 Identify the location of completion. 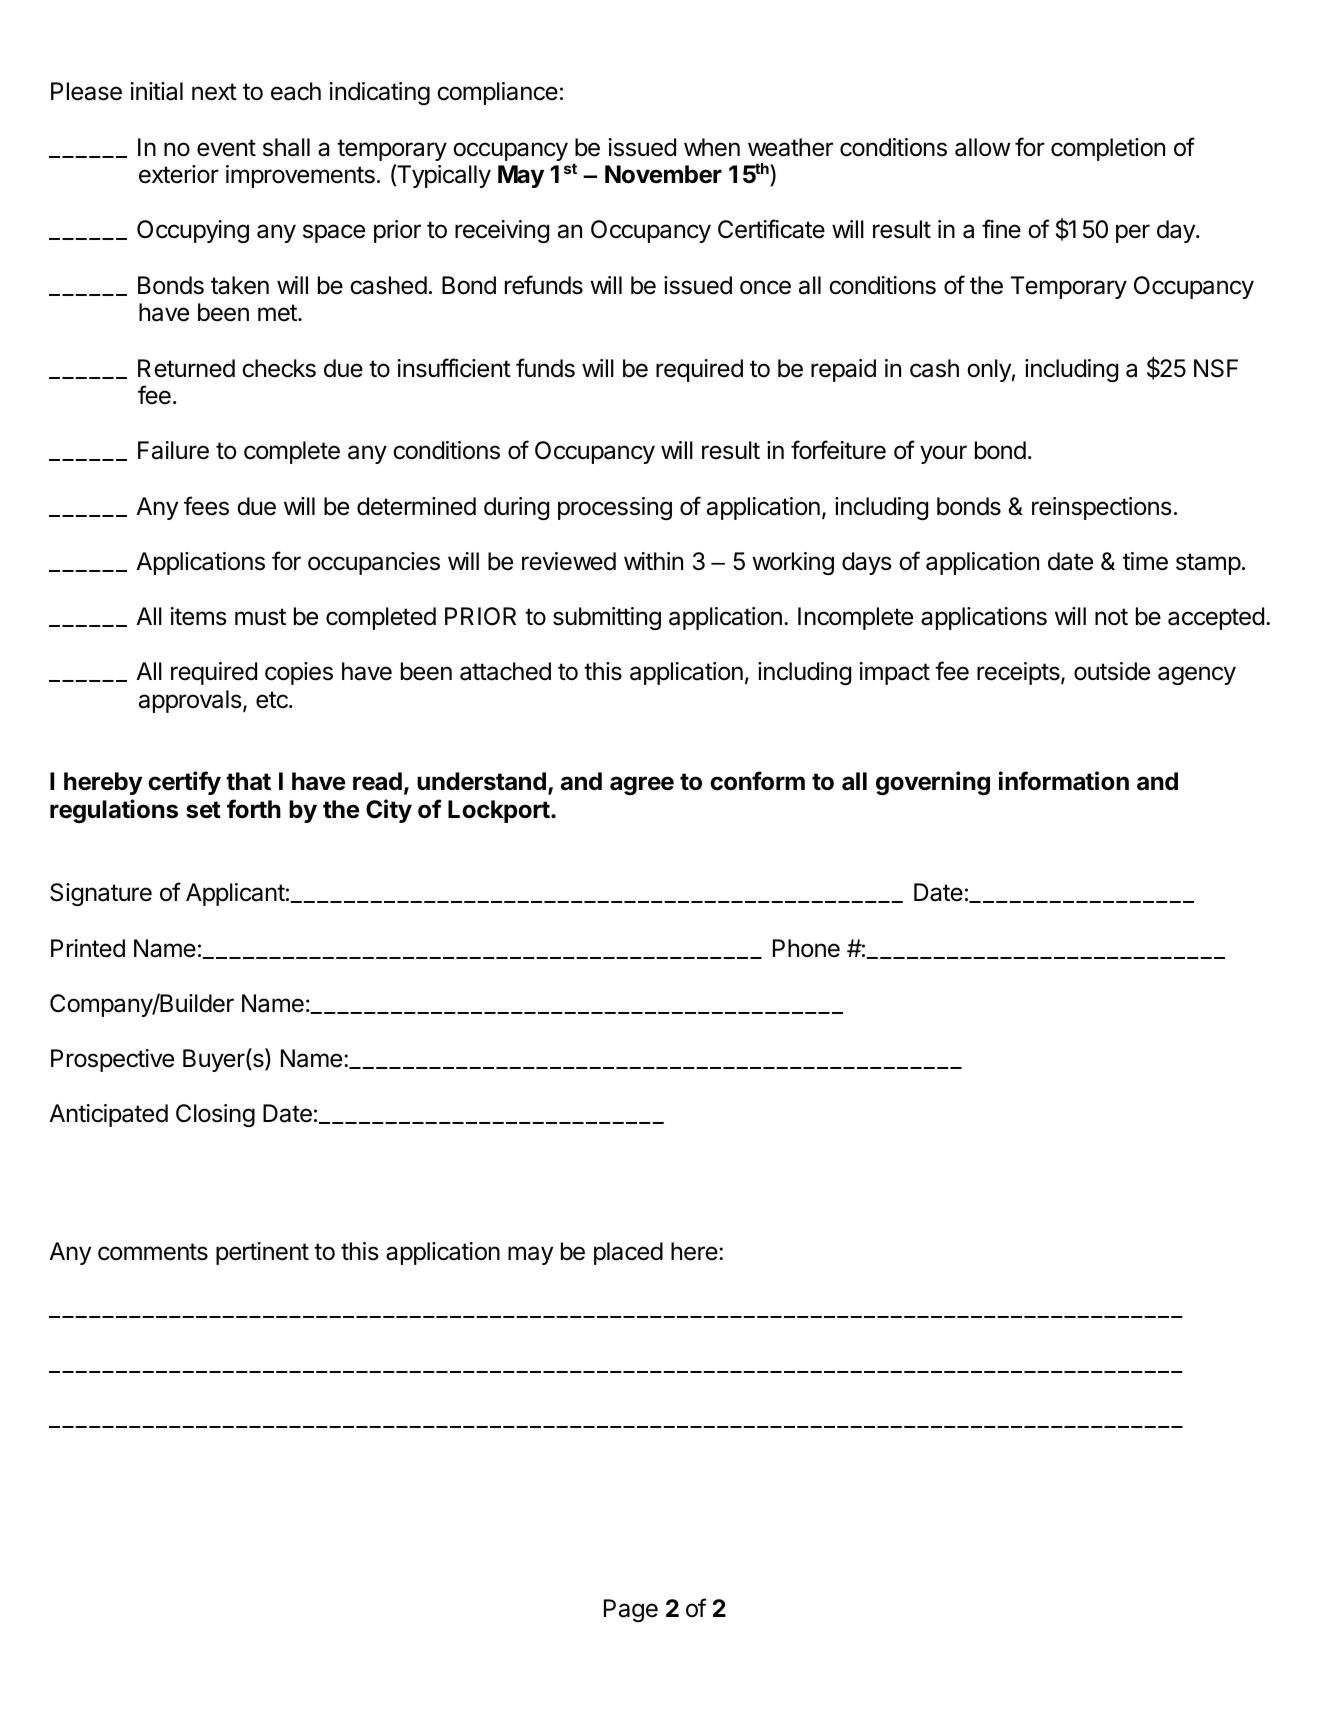
(1108, 149).
